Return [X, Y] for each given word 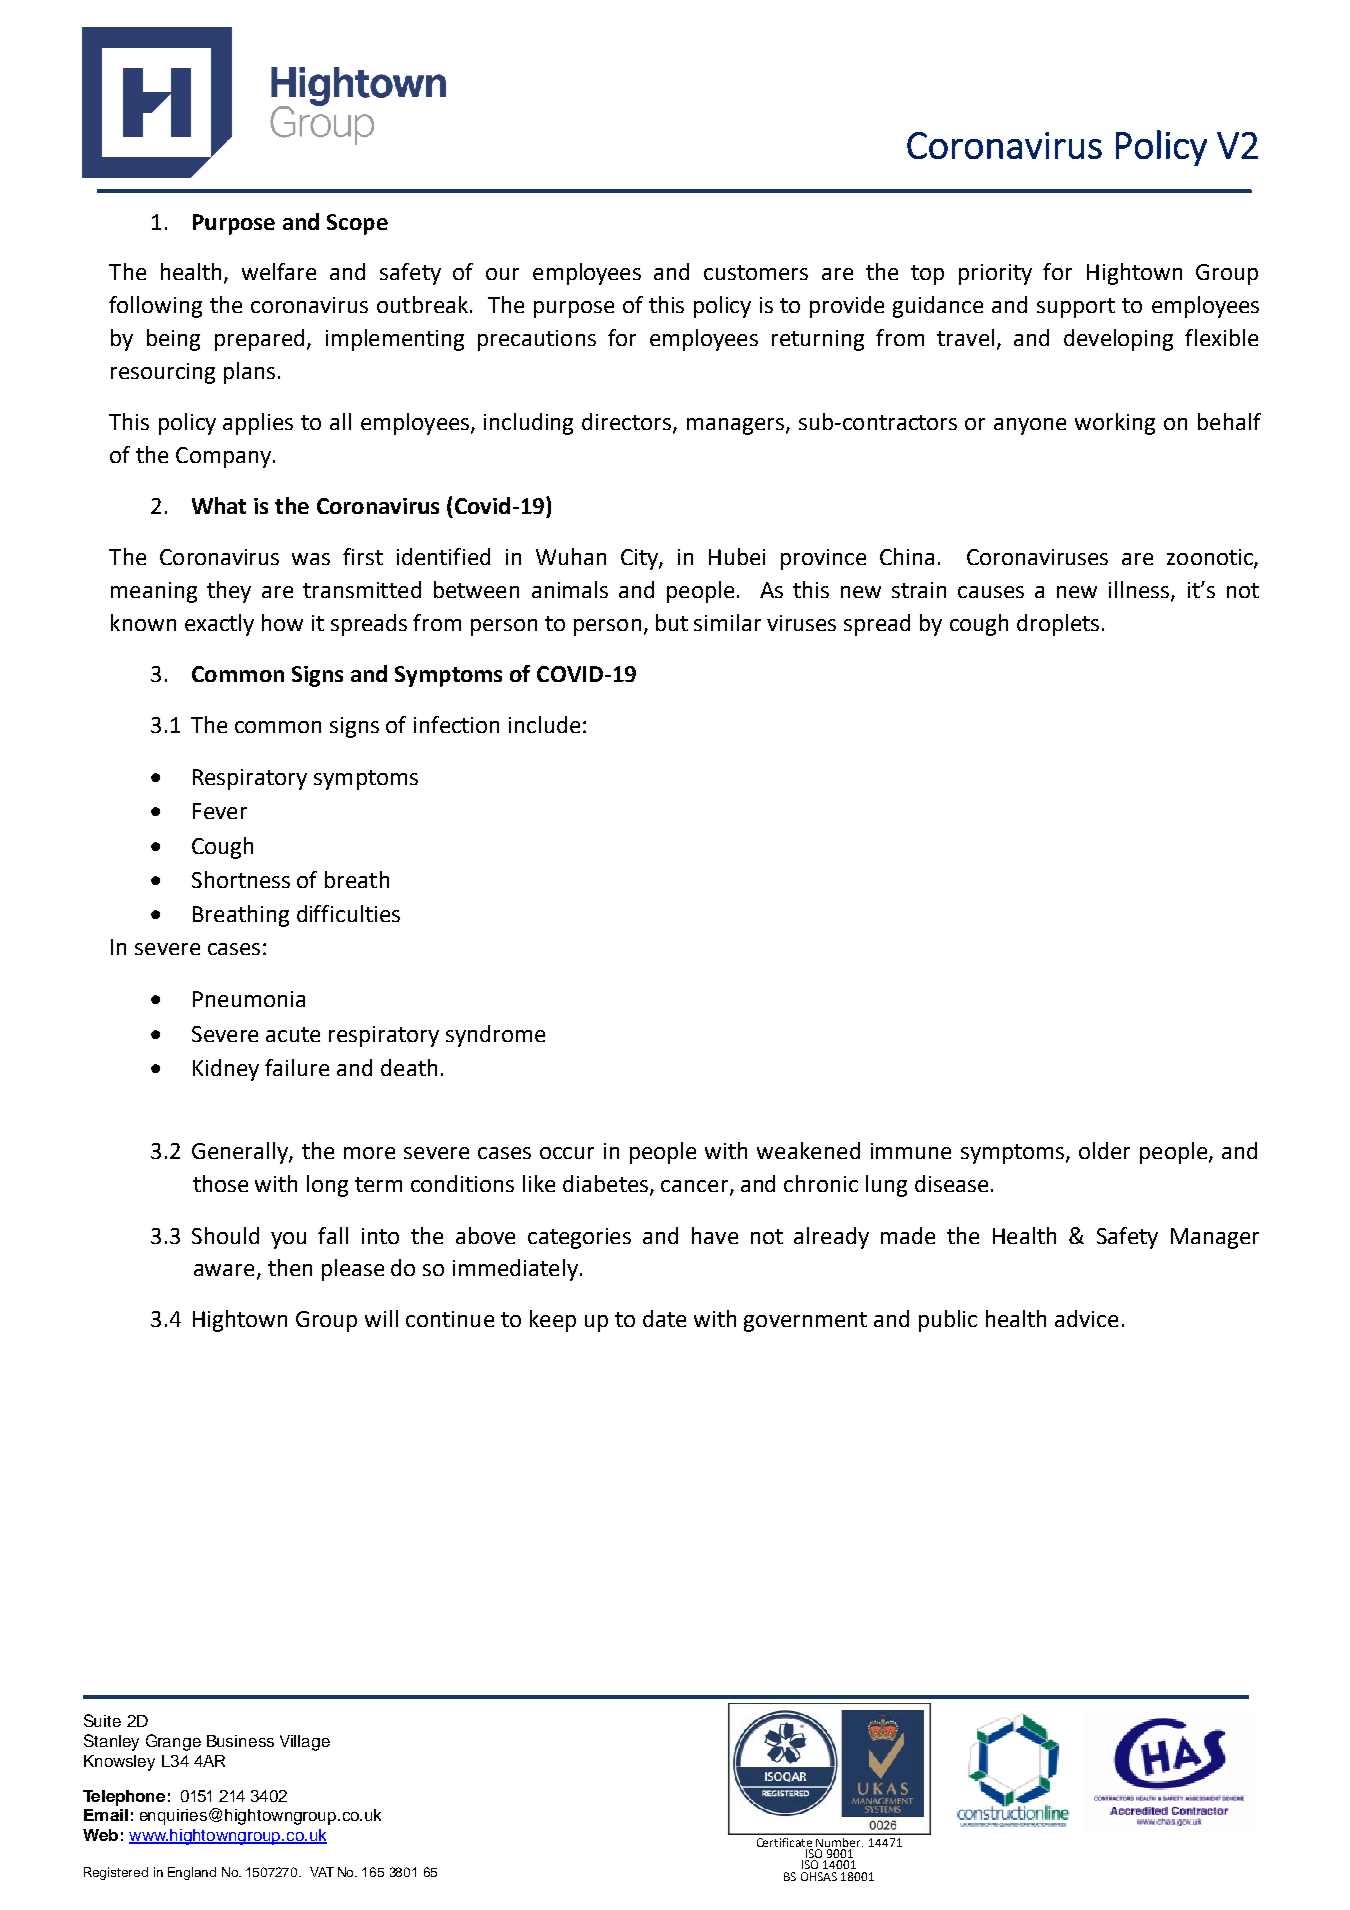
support [1076, 308]
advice [1086, 1318]
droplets [1058, 625]
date [664, 1318]
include [544, 724]
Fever [220, 811]
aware [224, 1270]
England [192, 1873]
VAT [322, 1872]
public [948, 1321]
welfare [279, 271]
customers [756, 272]
